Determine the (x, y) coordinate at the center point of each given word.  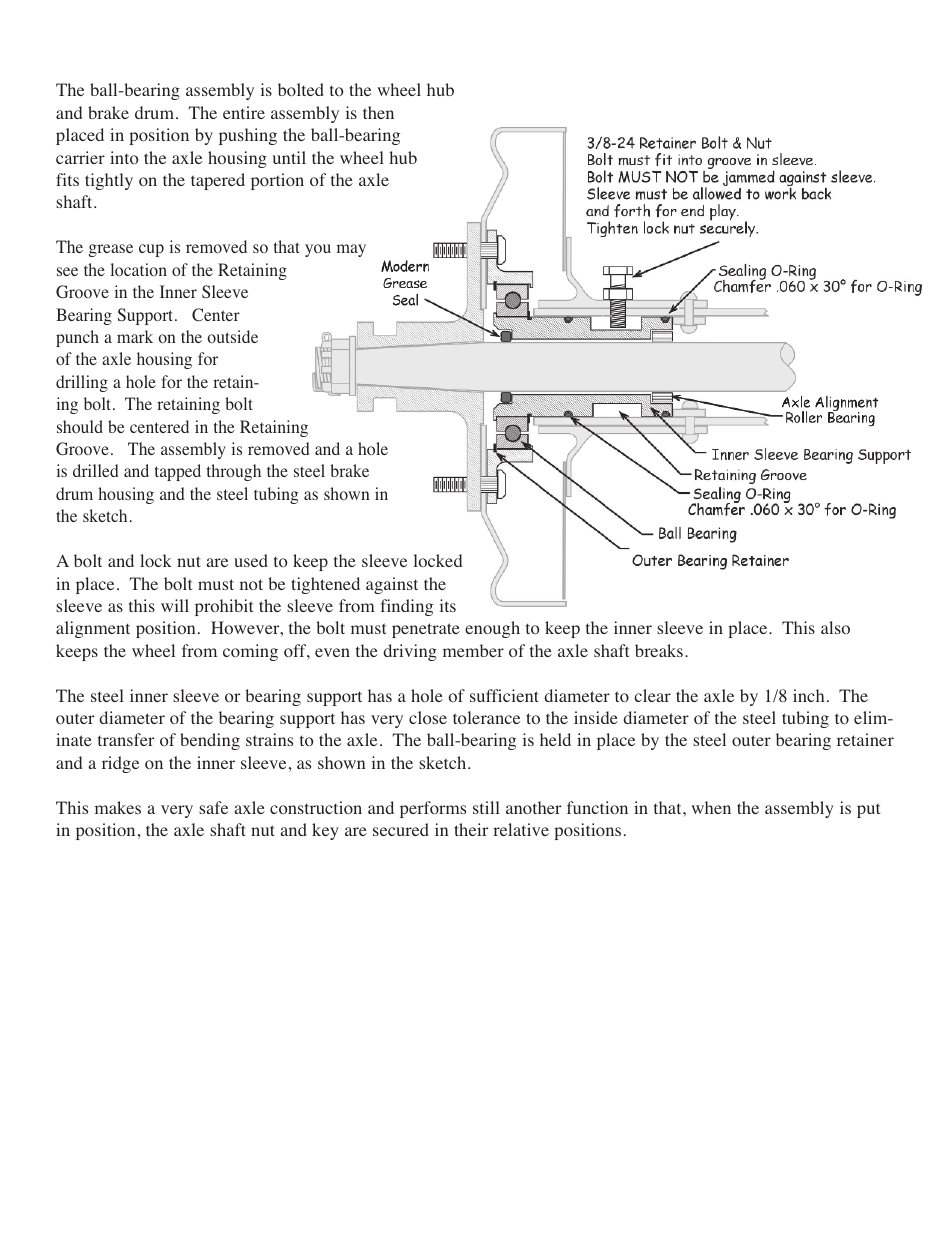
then (378, 112)
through (234, 472)
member (473, 650)
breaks (659, 650)
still (486, 807)
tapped (178, 472)
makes (118, 807)
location (139, 270)
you (318, 250)
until (289, 157)
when (711, 807)
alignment (93, 629)
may (351, 250)
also (835, 627)
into (124, 157)
